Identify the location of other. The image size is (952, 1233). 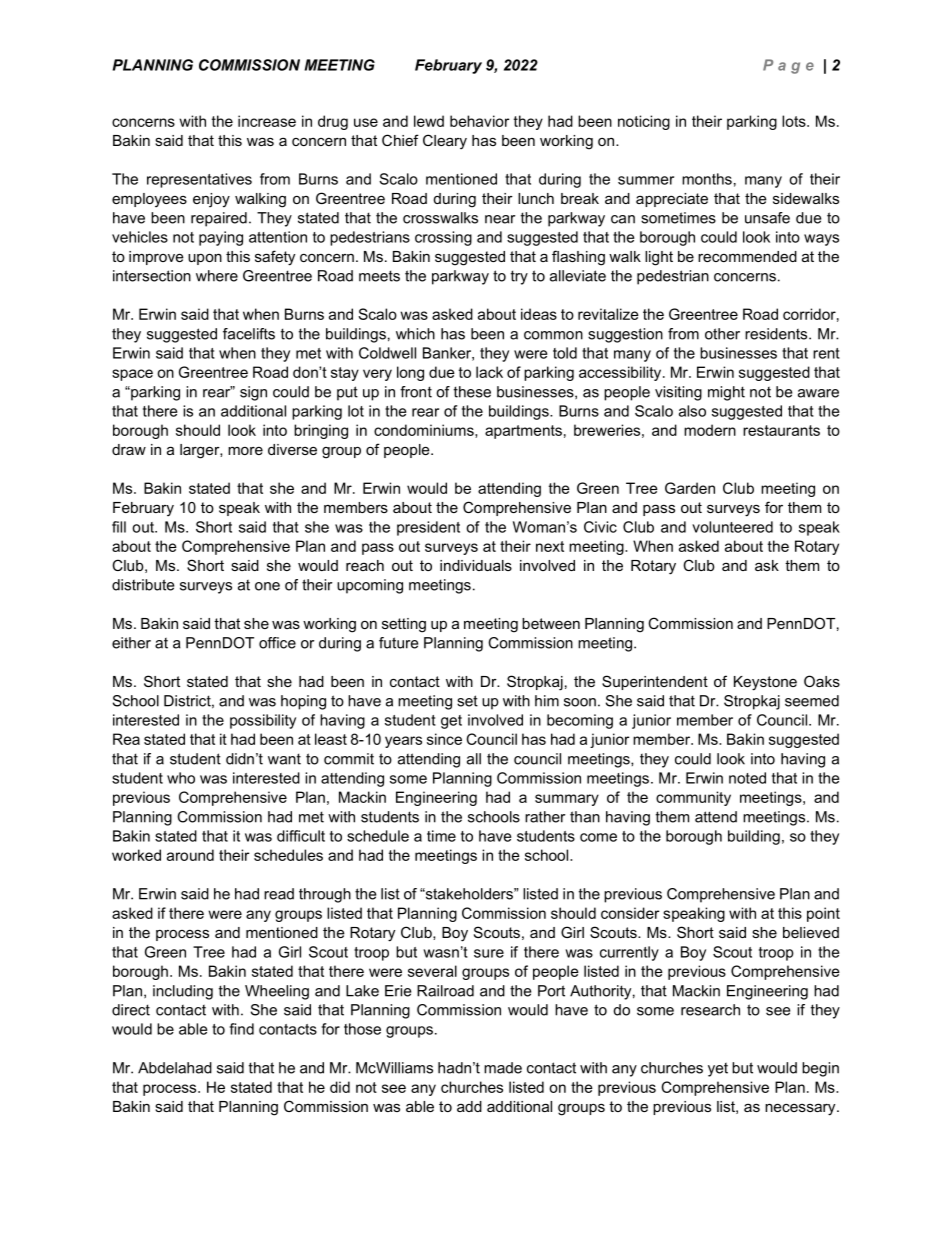
(722, 334).
